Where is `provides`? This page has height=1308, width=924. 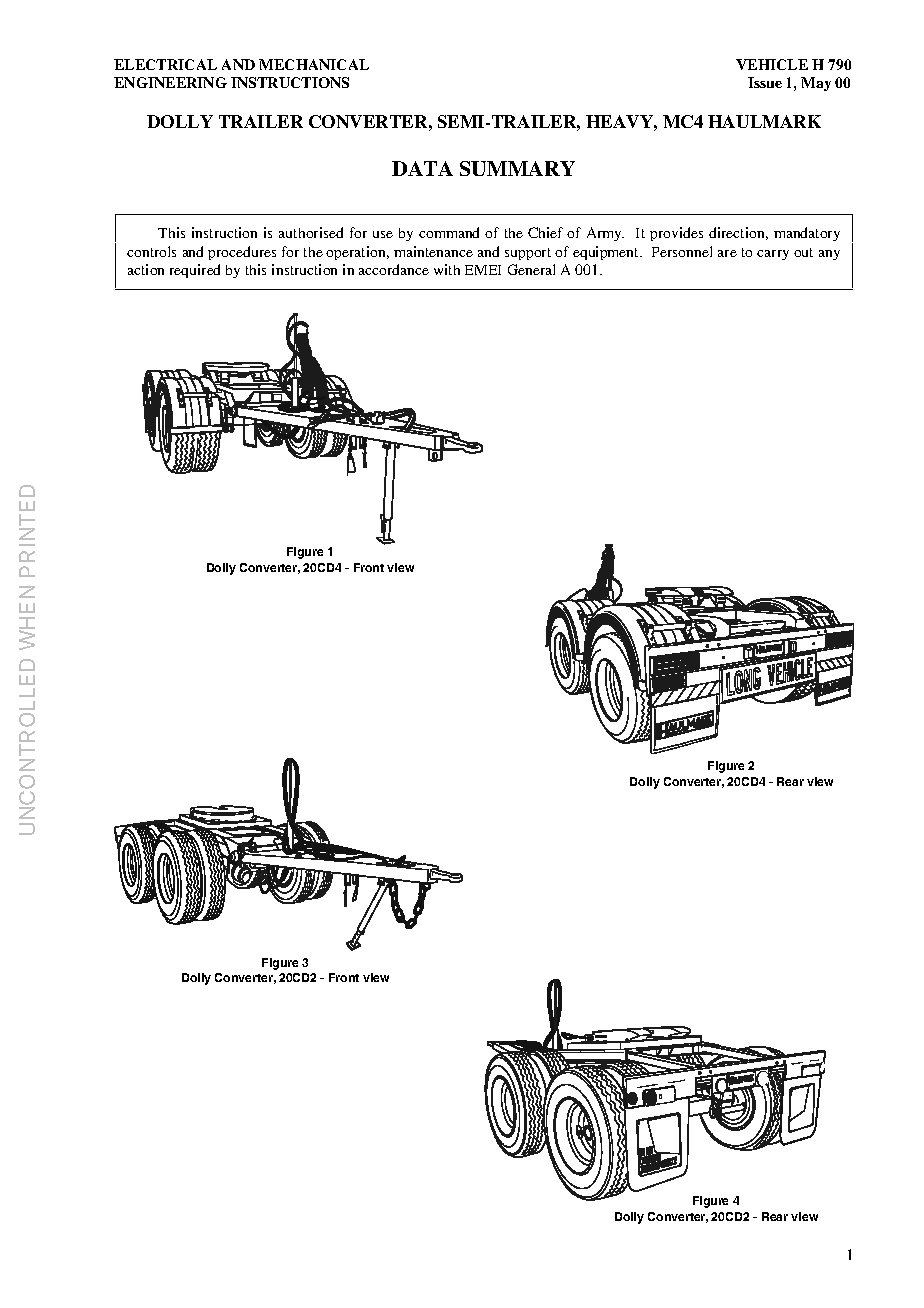 provides is located at coordinates (676, 234).
